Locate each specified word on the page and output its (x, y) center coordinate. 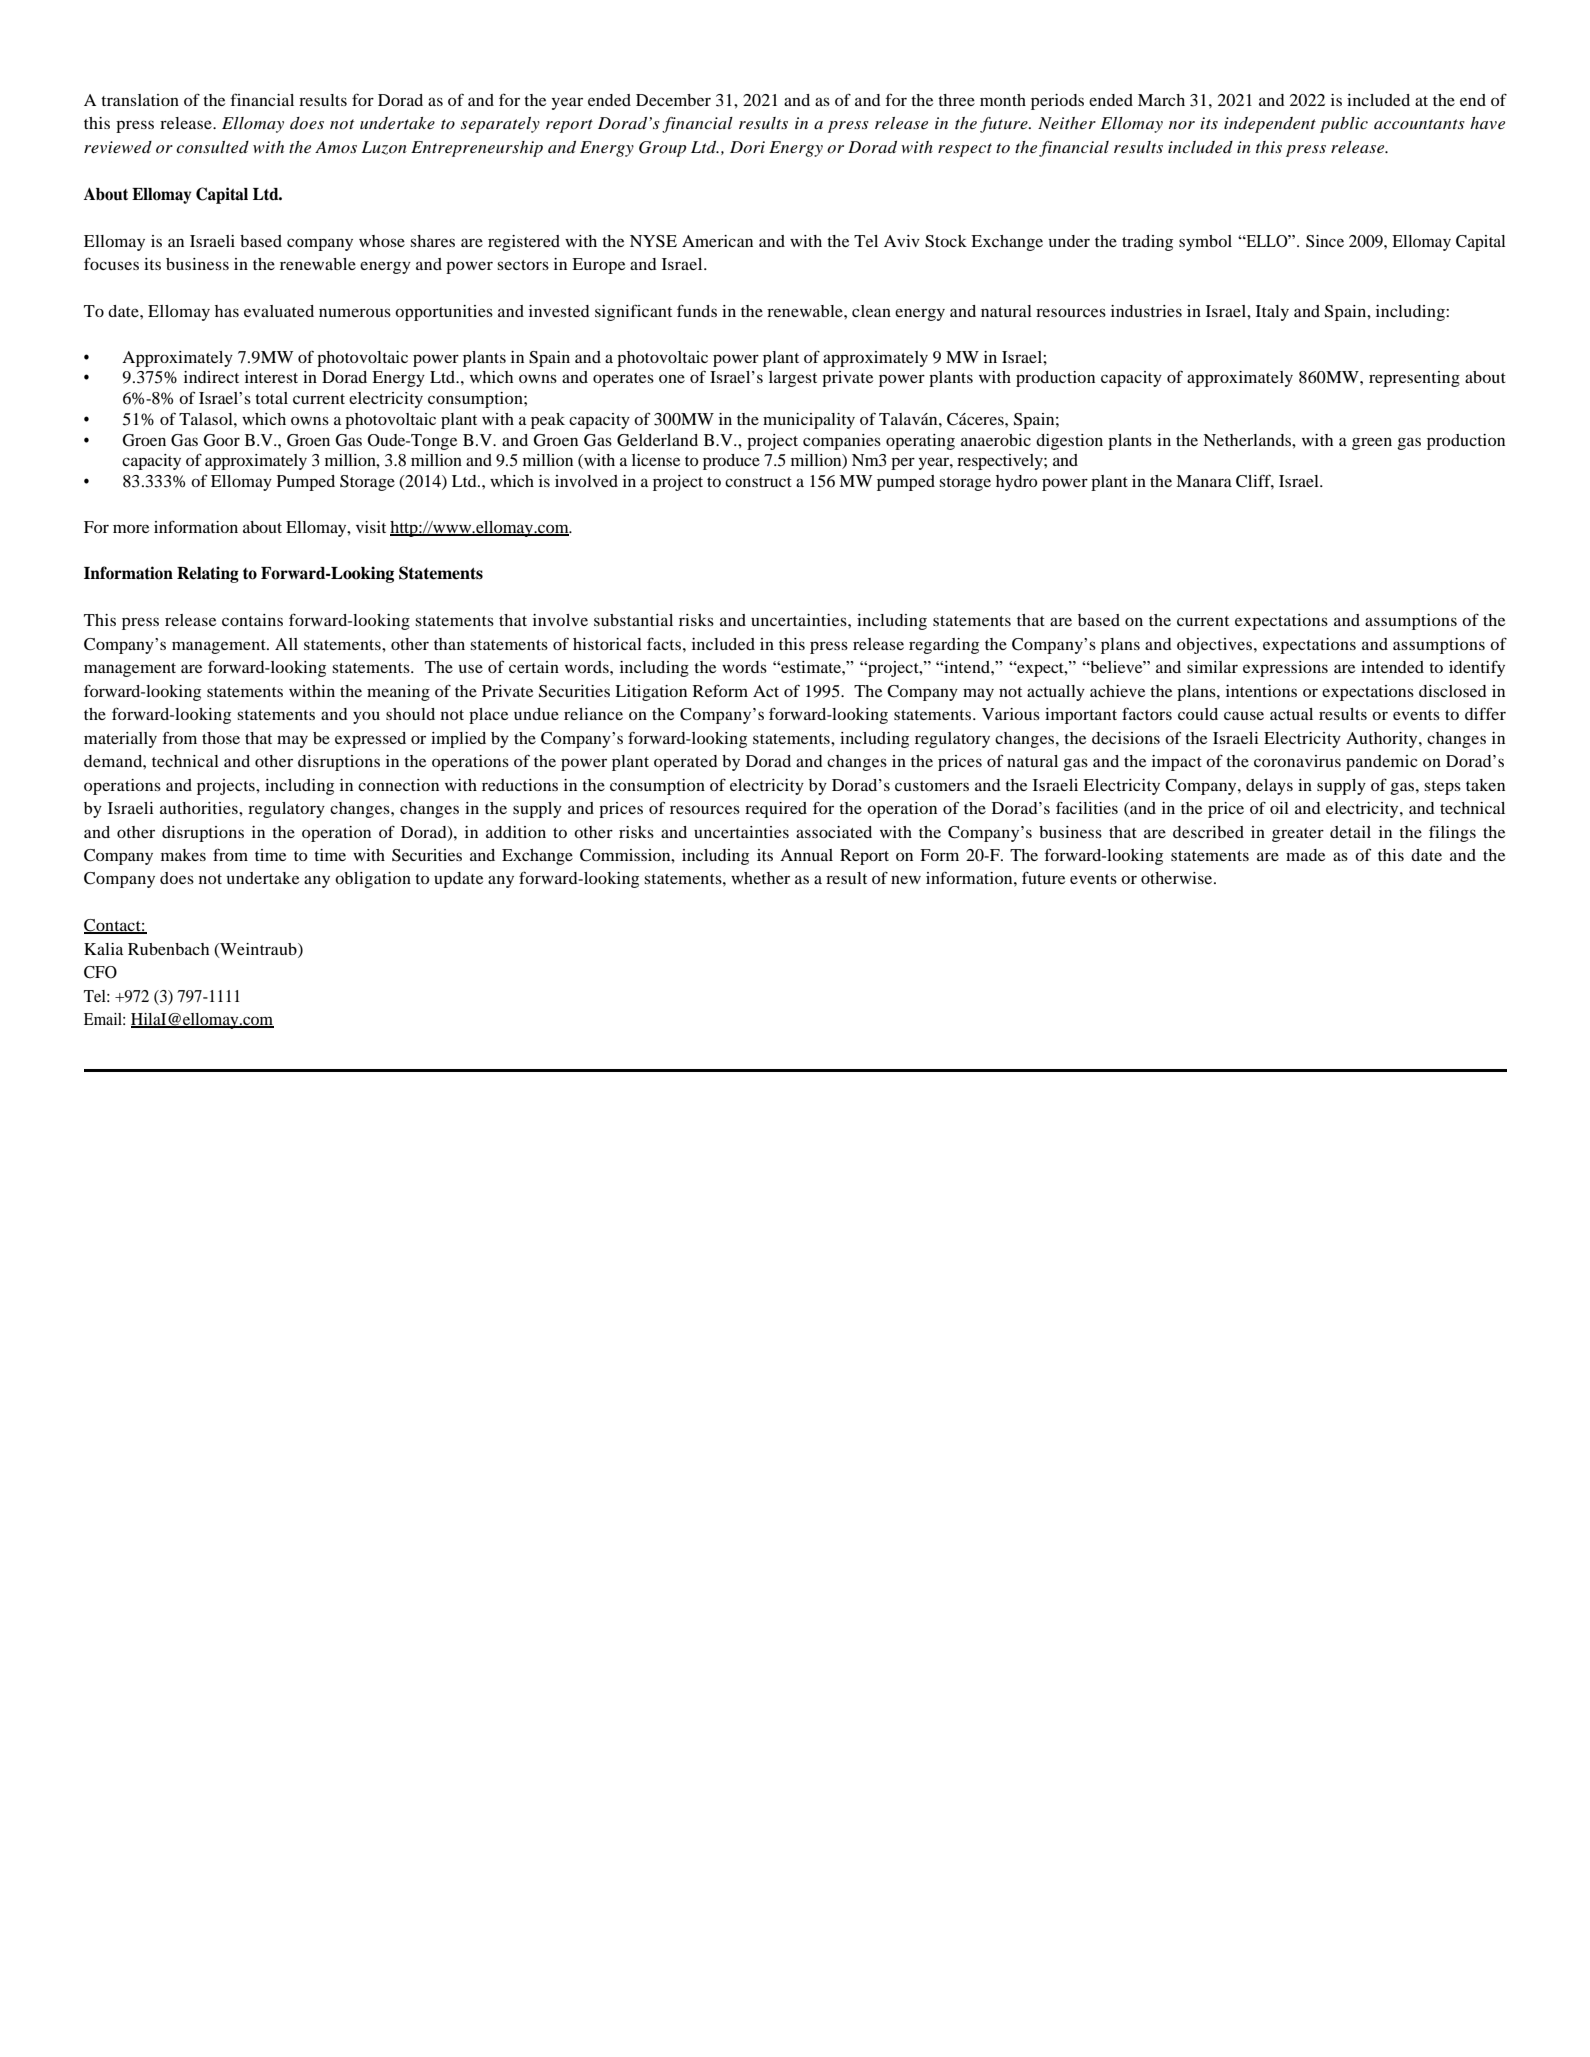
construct (758, 482)
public (1344, 125)
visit (371, 527)
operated (686, 763)
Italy (1272, 313)
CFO (100, 972)
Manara (1204, 481)
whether (760, 878)
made (1305, 855)
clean (871, 311)
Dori (747, 147)
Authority (1383, 740)
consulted (212, 147)
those (221, 738)
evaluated (279, 311)
